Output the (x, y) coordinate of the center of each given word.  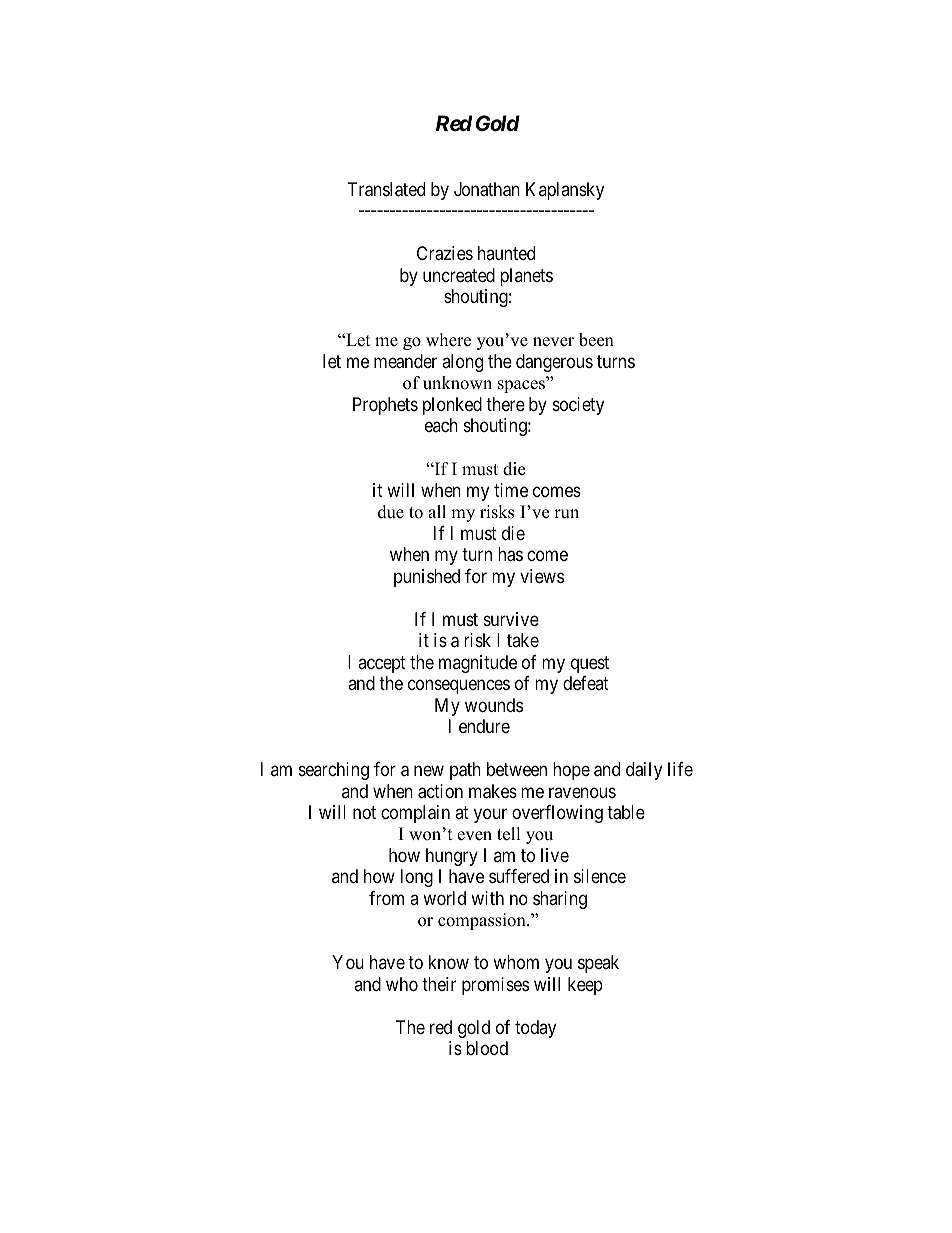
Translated (386, 189)
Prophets (385, 406)
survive (511, 619)
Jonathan (487, 189)
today (535, 1029)
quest (590, 664)
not (364, 812)
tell (509, 834)
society (578, 406)
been (596, 340)
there (505, 404)
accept (382, 664)
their (439, 984)
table (626, 812)
